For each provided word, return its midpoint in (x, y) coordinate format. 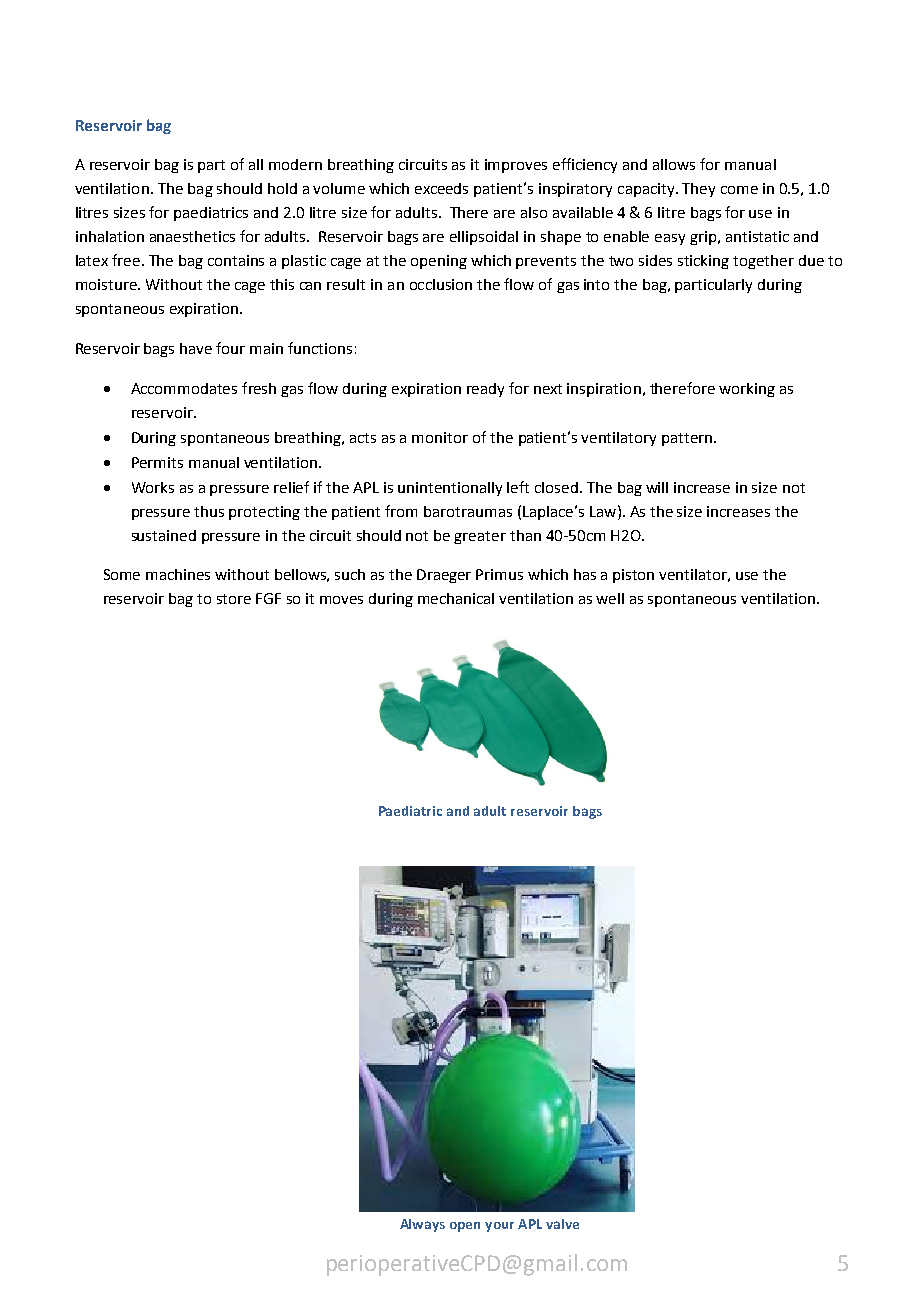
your (499, 1227)
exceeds (441, 188)
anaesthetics (192, 236)
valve (562, 1224)
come (739, 190)
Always (422, 1225)
